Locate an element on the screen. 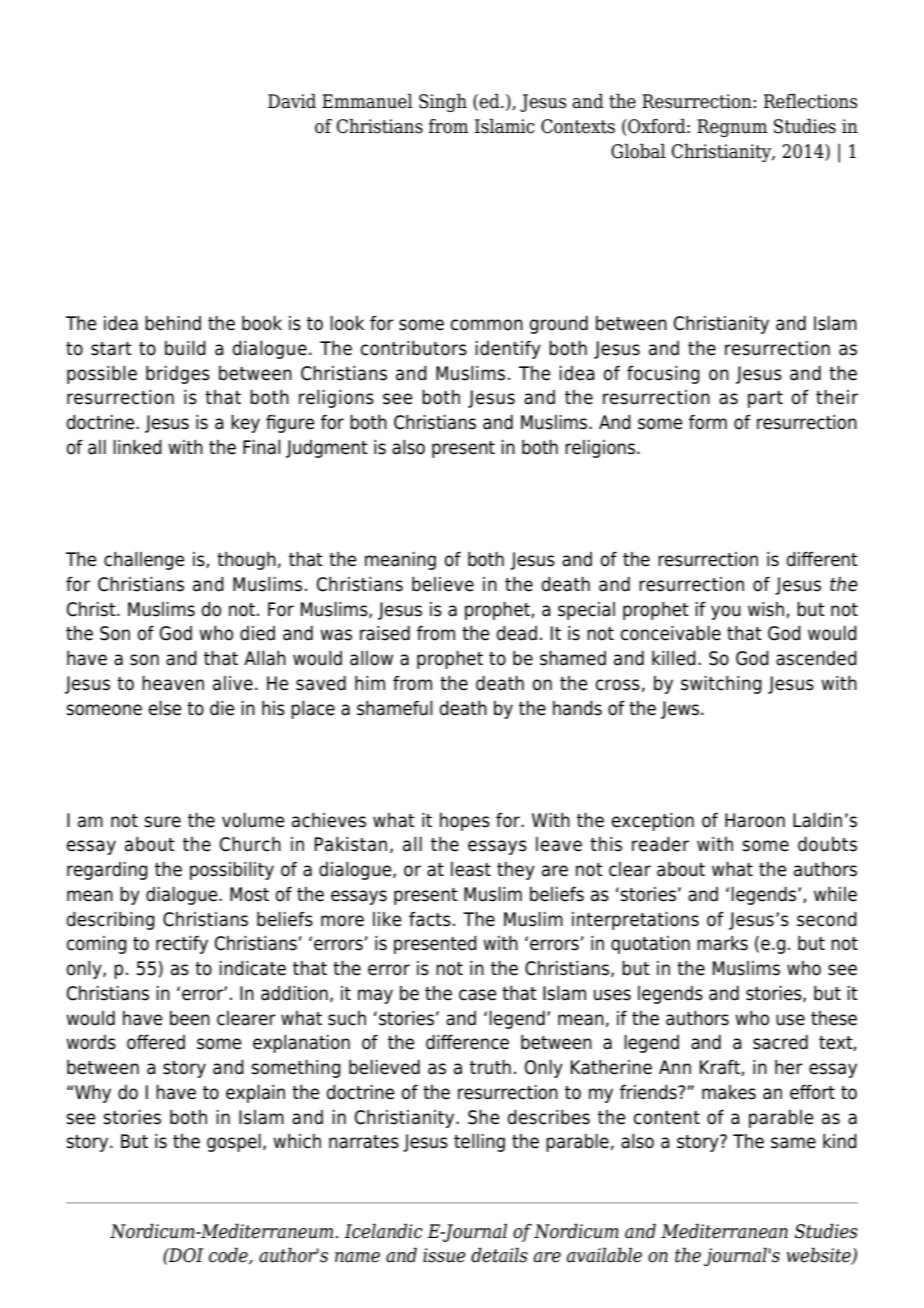 The width and height of the screenshot is (924, 1308). gospel is located at coordinates (234, 1143).
